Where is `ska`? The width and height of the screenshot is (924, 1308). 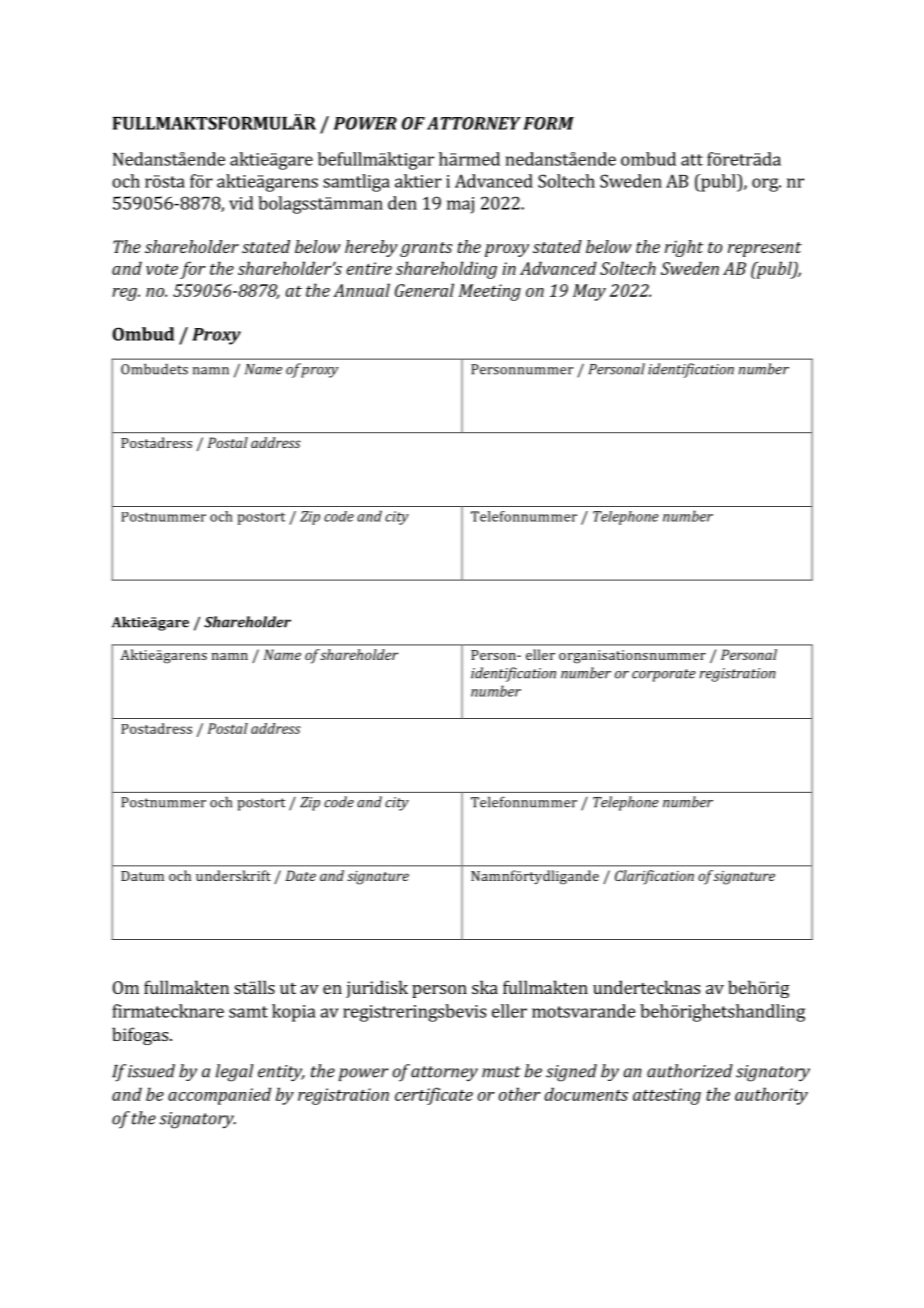
ska is located at coordinates (485, 987).
